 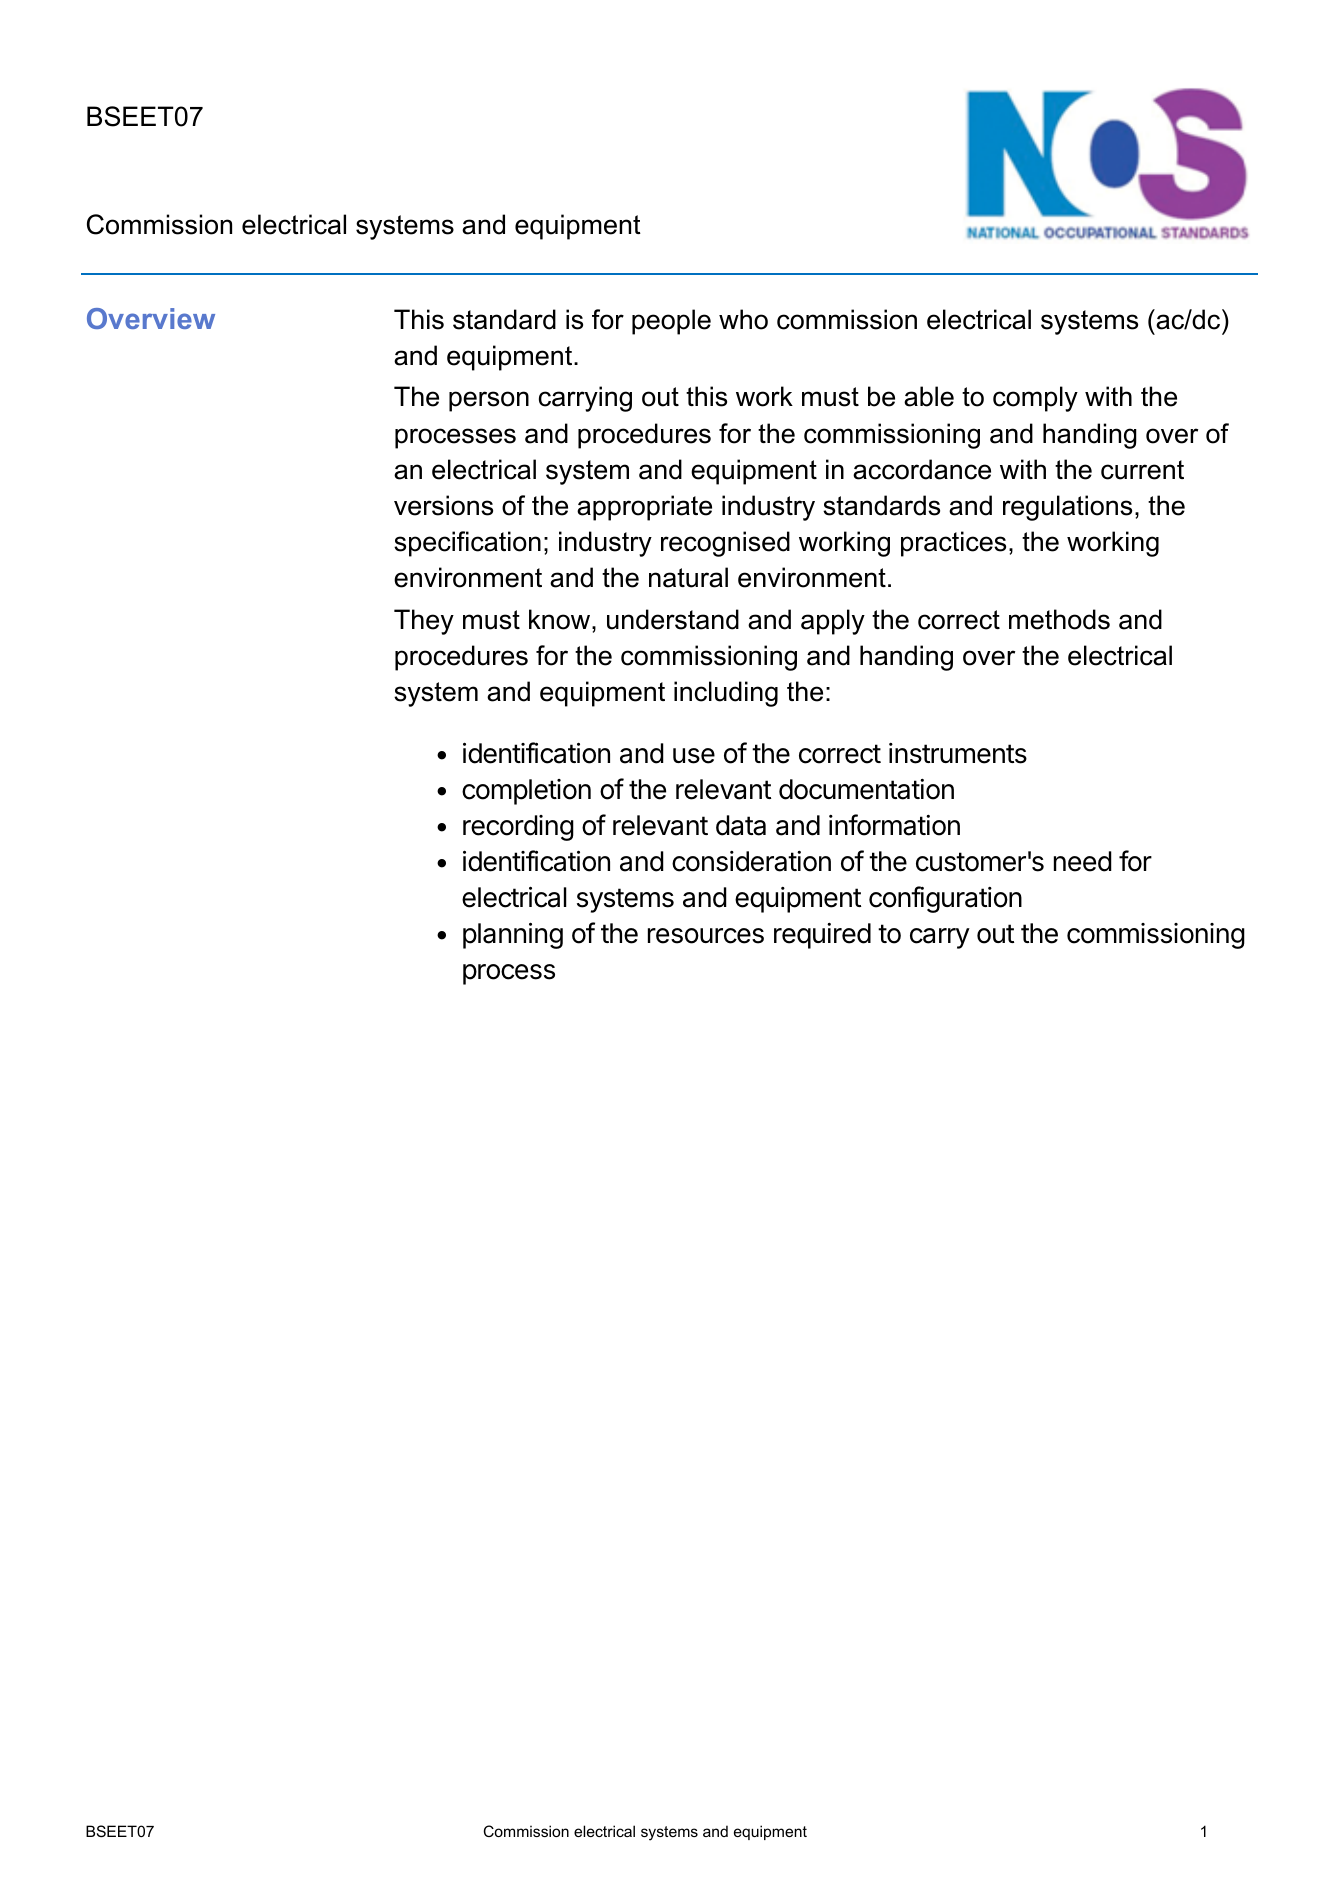 What do you see at coordinates (743, 319) in the document?
I see `who` at bounding box center [743, 319].
